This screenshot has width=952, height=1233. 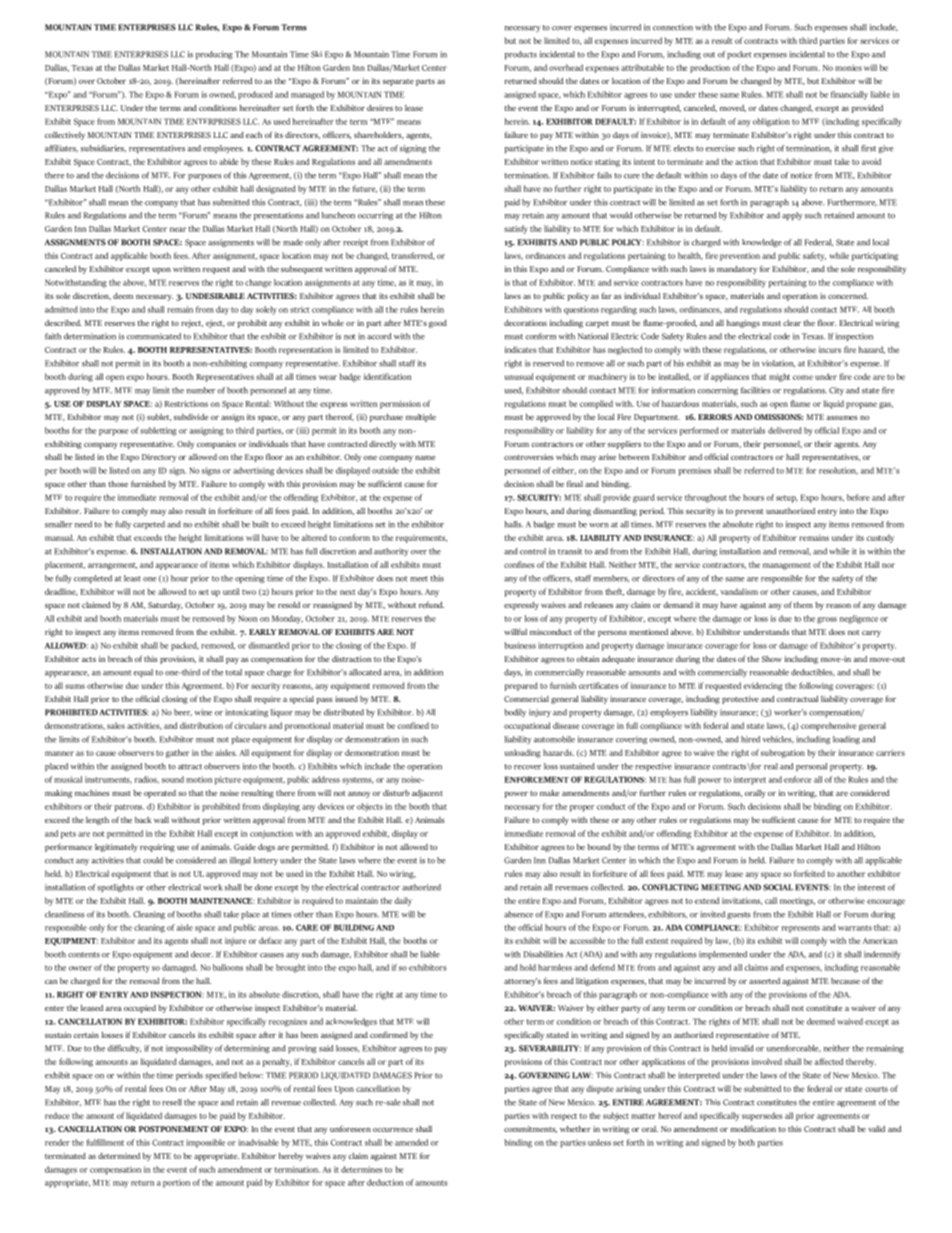 What do you see at coordinates (411, 1142) in the screenshot?
I see `amended` at bounding box center [411, 1142].
